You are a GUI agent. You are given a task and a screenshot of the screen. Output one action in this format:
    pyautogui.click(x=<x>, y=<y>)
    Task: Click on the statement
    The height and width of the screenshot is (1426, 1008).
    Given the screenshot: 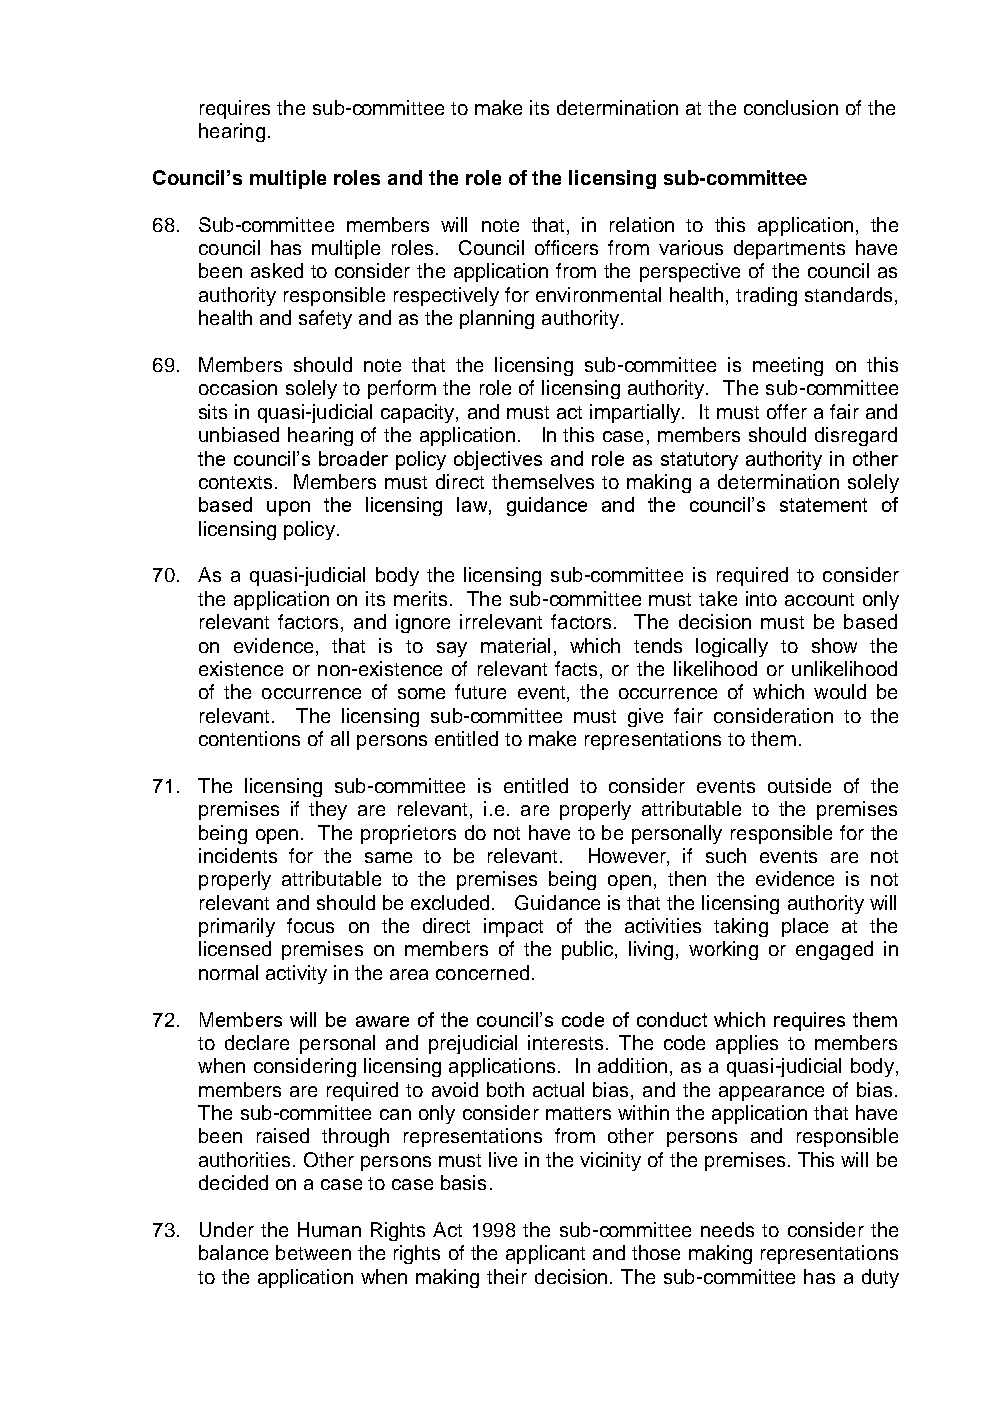 What is the action you would take?
    pyautogui.click(x=823, y=505)
